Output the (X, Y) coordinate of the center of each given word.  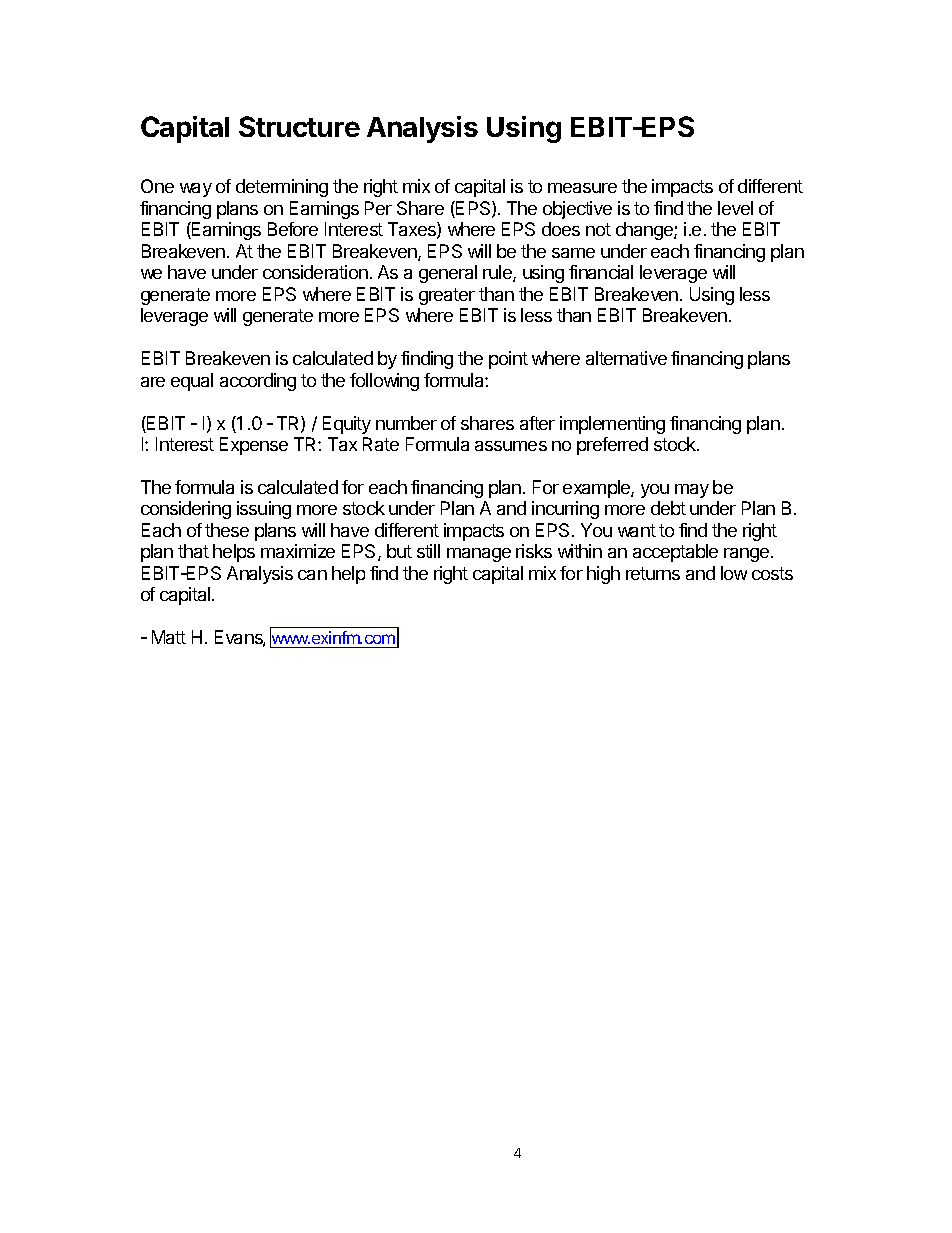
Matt (169, 637)
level (735, 208)
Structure (299, 126)
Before (293, 229)
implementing (612, 425)
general (448, 274)
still (428, 551)
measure (582, 188)
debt (668, 508)
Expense (254, 446)
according (258, 382)
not (598, 229)
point (508, 360)
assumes (511, 446)
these (227, 530)
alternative (626, 358)
